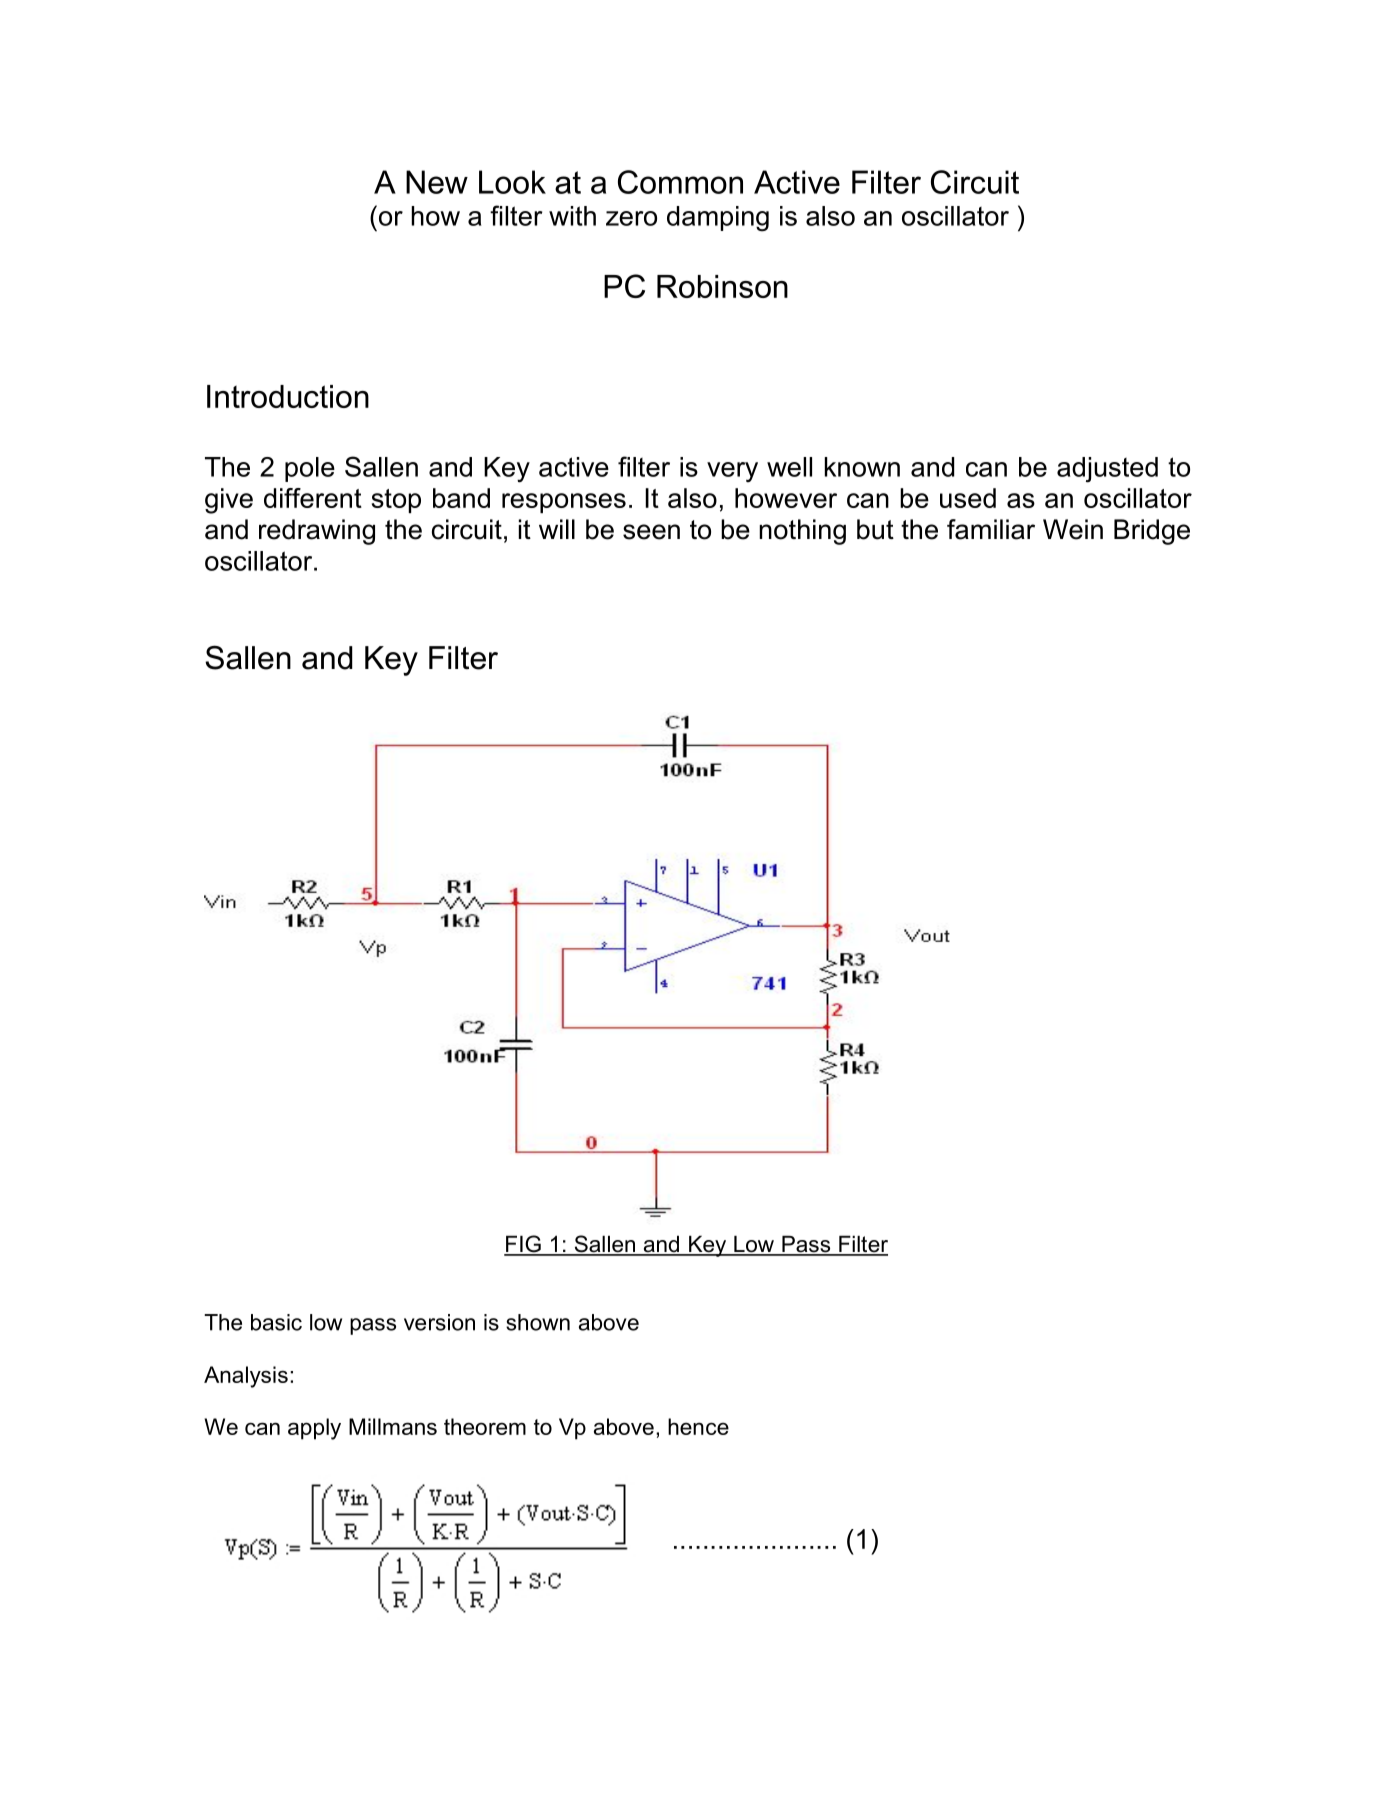 This screenshot has height=1797, width=1391. I want to click on seen, so click(651, 532).
